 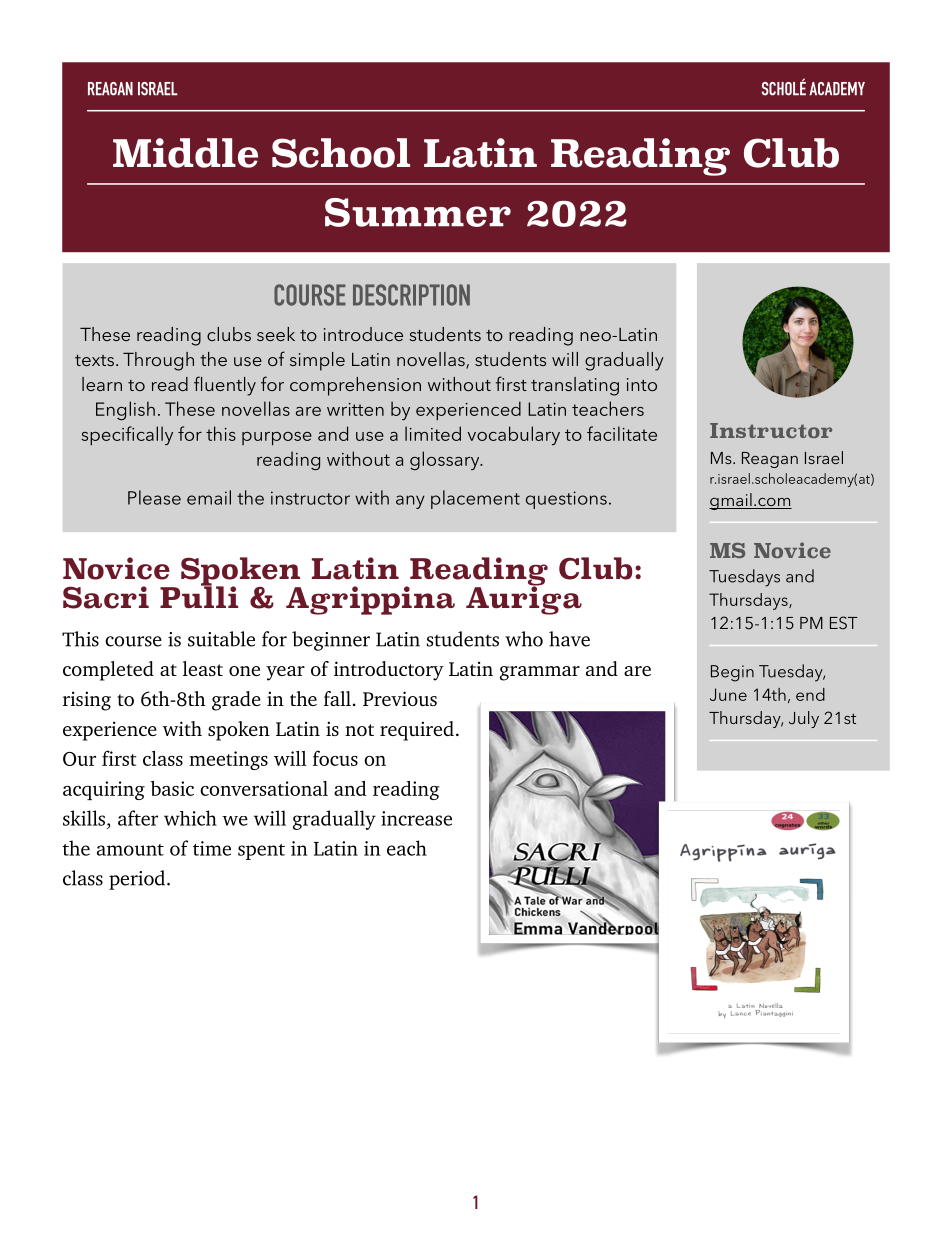 I want to click on Summer, so click(x=418, y=212).
